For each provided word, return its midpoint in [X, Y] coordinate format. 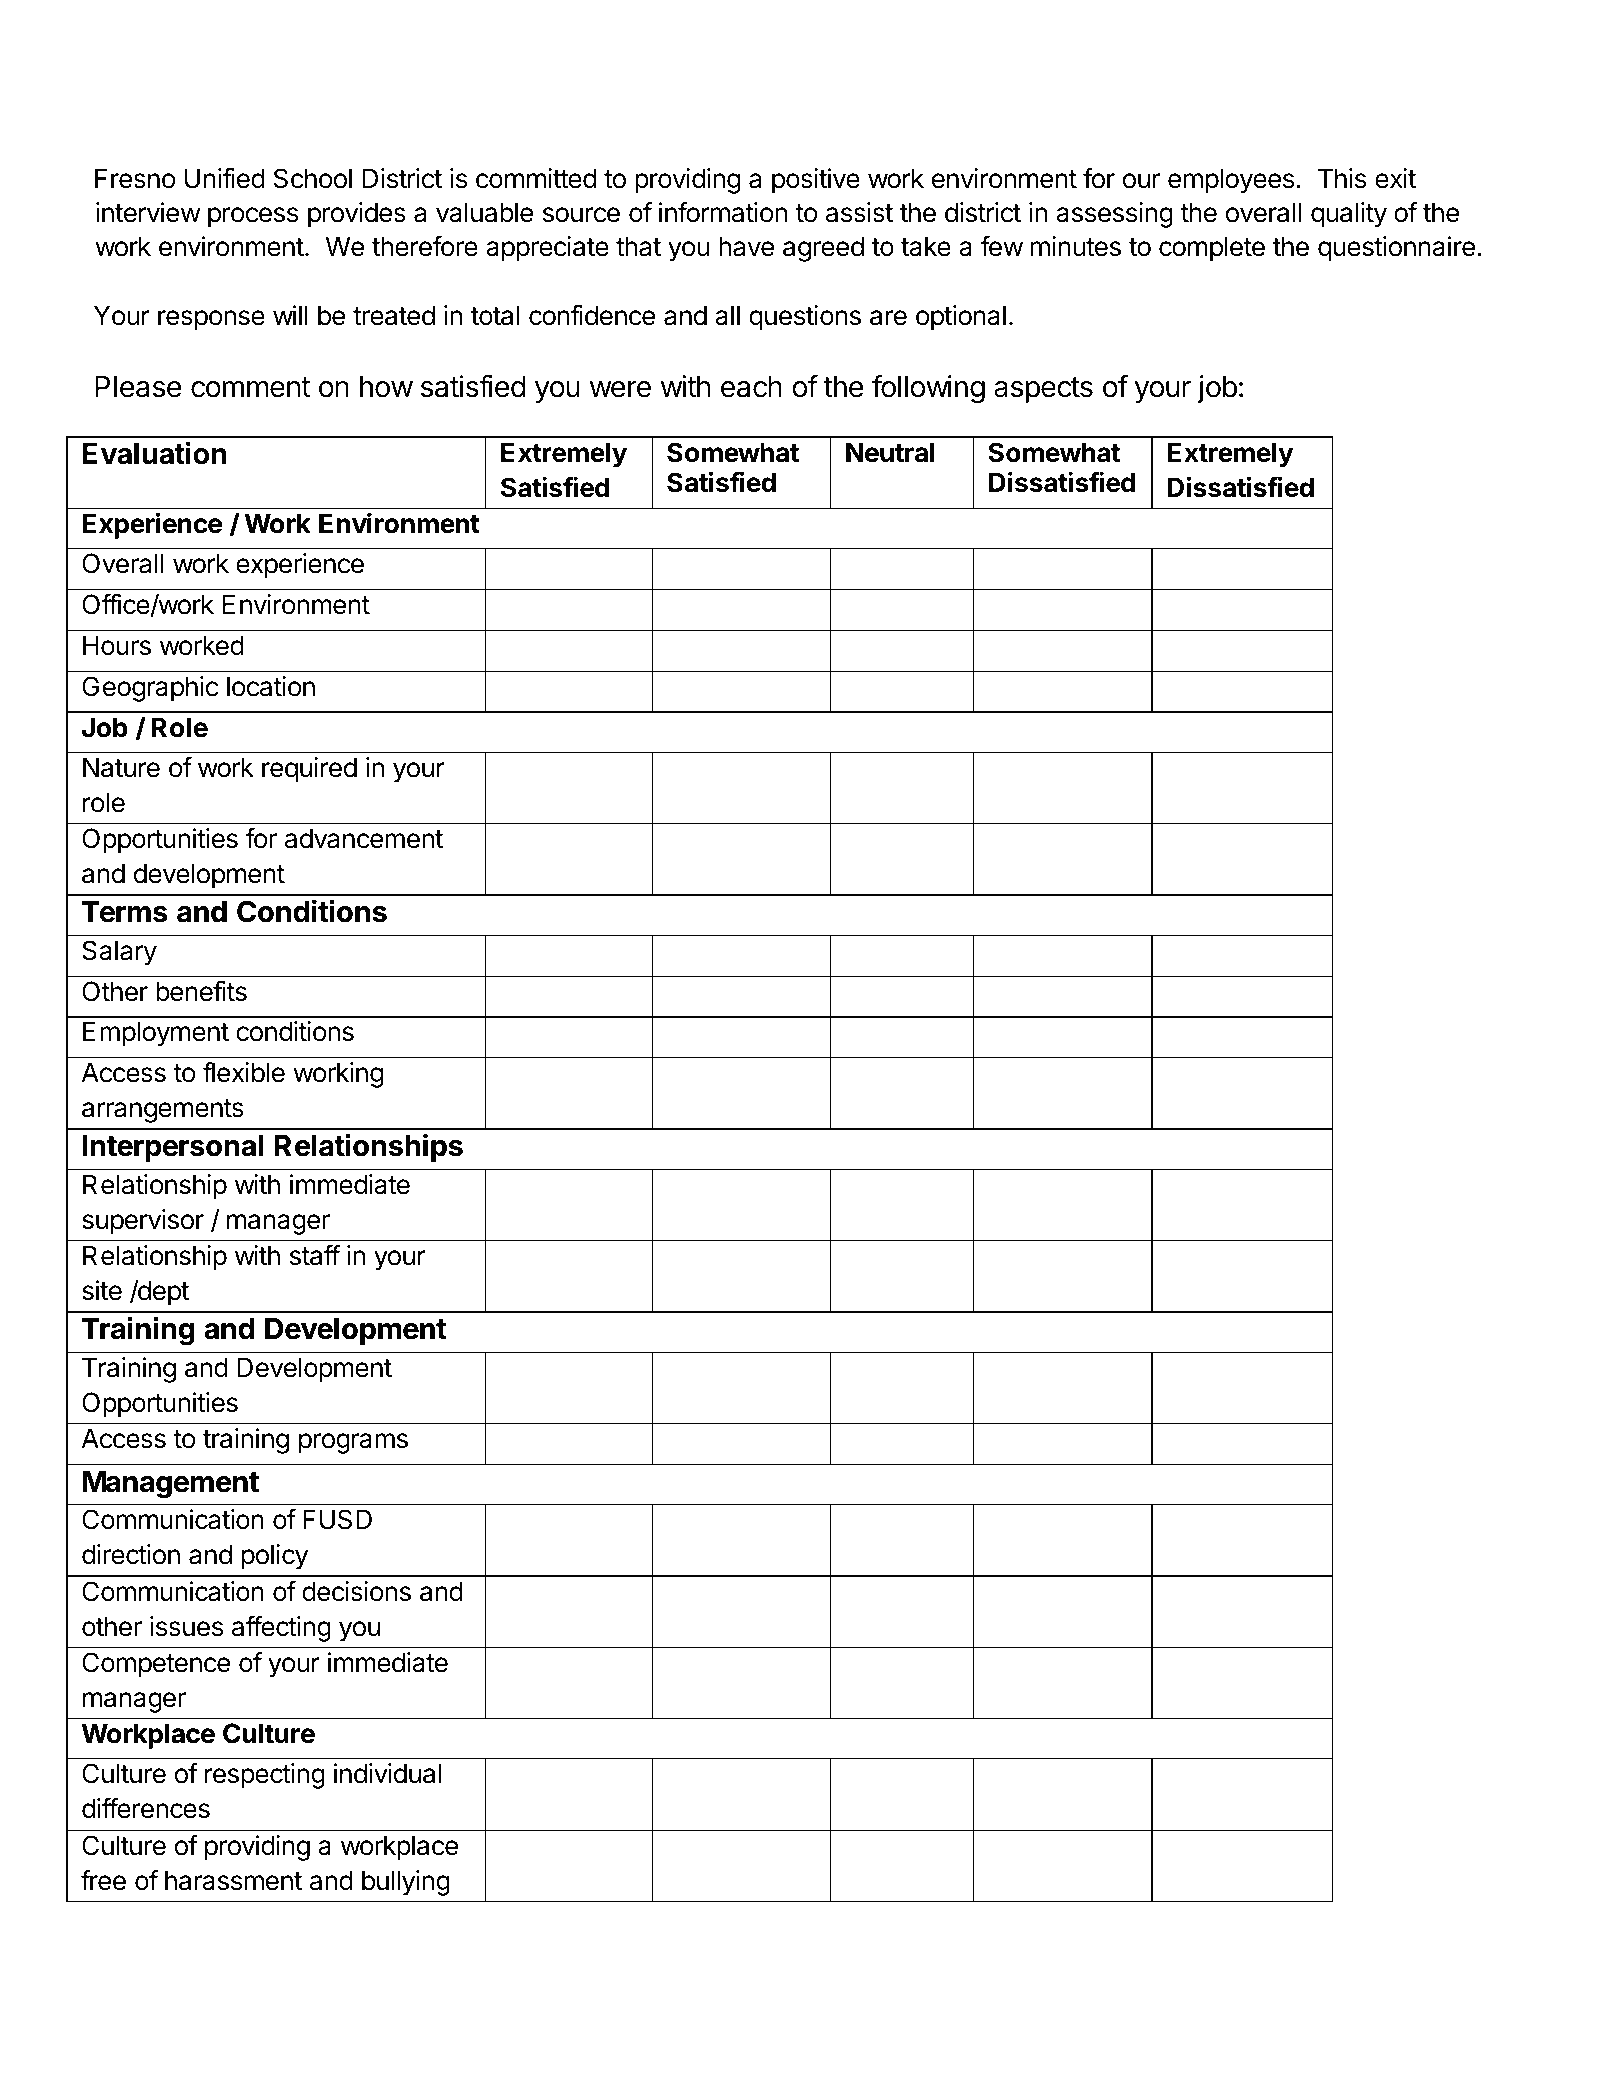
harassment [233, 1880]
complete [1212, 249]
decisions [356, 1591]
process [253, 217]
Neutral [890, 452]
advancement [364, 838]
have [746, 246]
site [102, 1290]
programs [353, 1443]
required [309, 770]
